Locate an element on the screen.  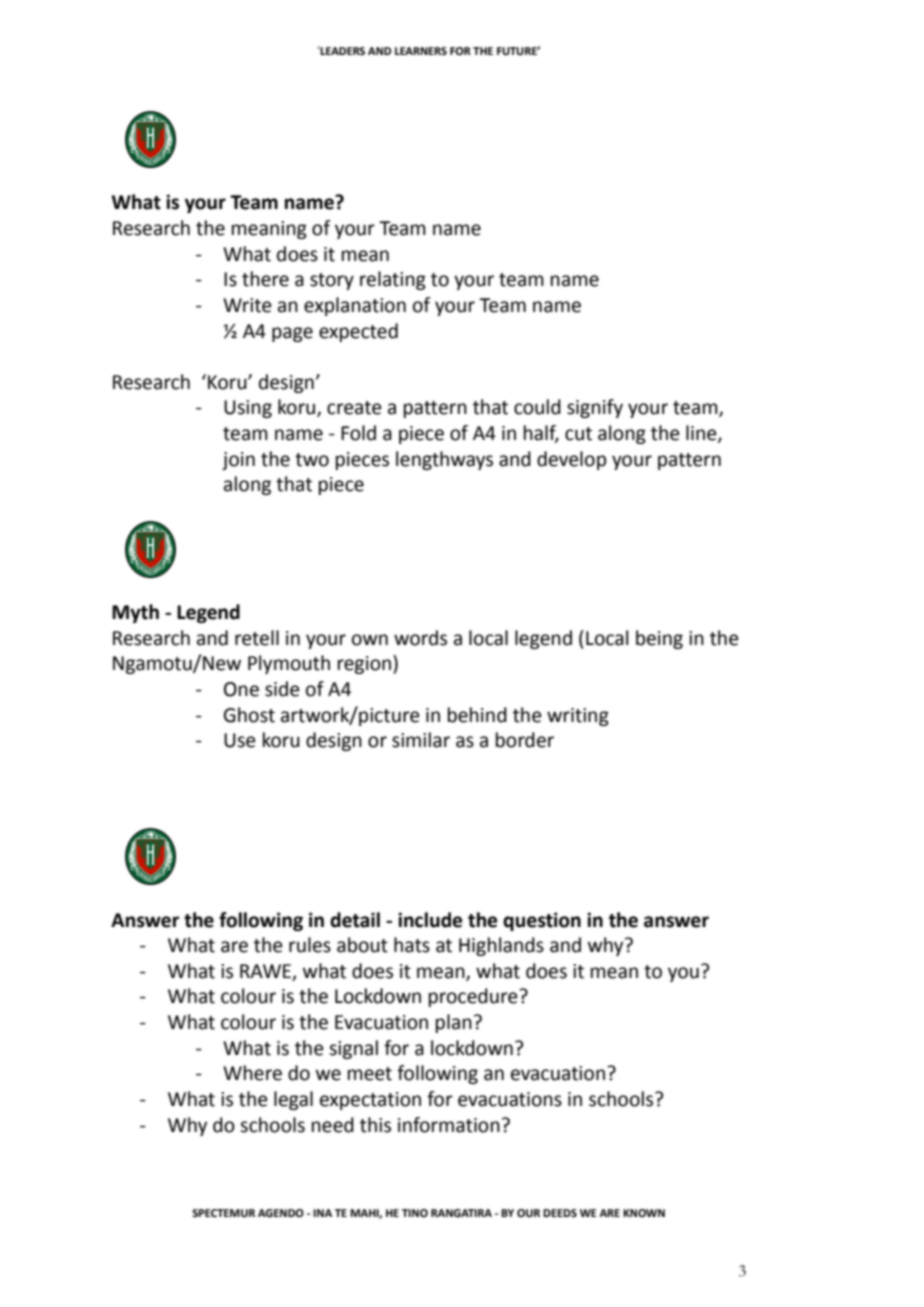
rules is located at coordinates (310, 945).
